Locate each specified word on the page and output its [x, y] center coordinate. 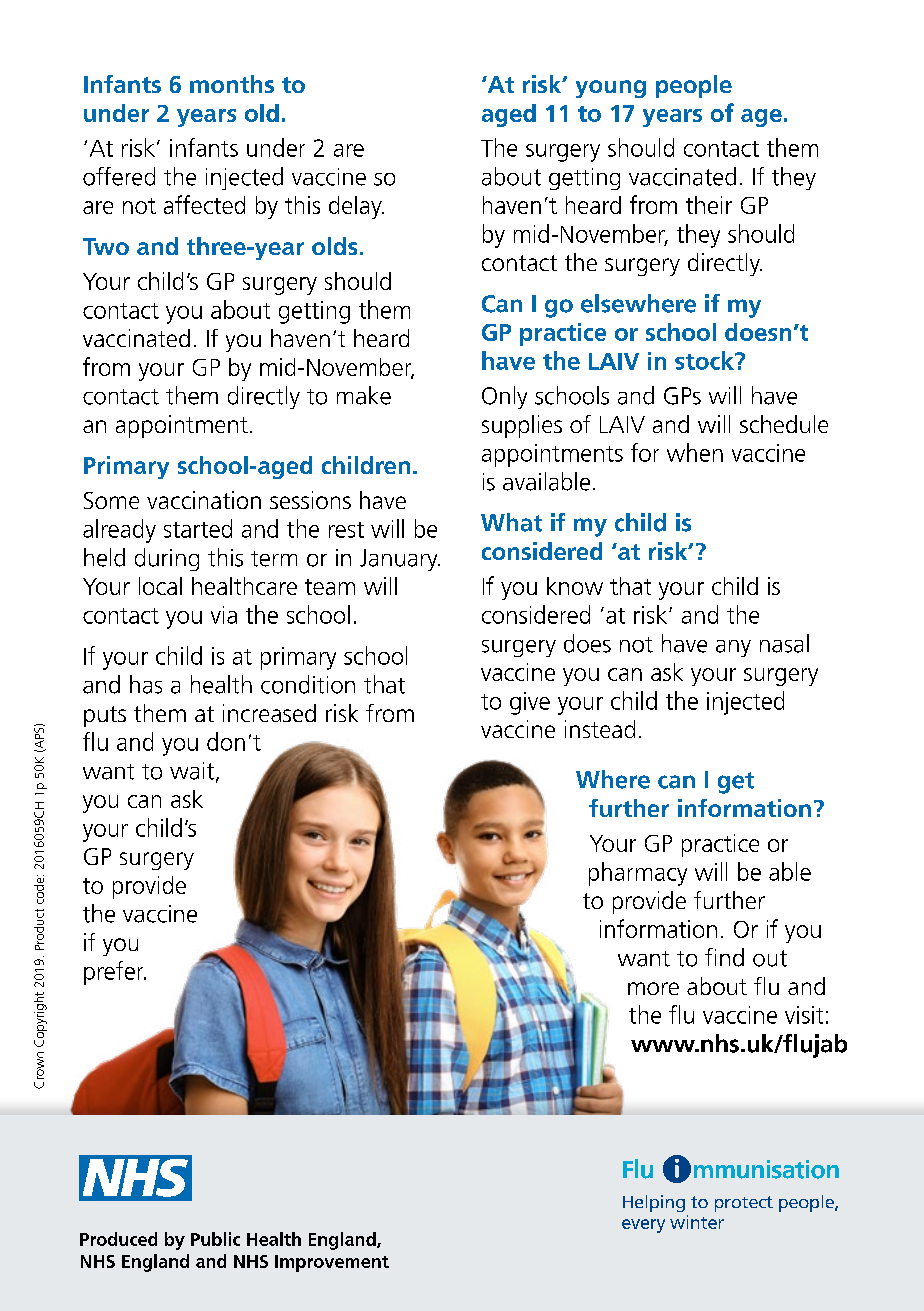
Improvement [332, 1263]
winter [697, 1222]
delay [356, 207]
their [709, 205]
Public [215, 1239]
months [232, 84]
